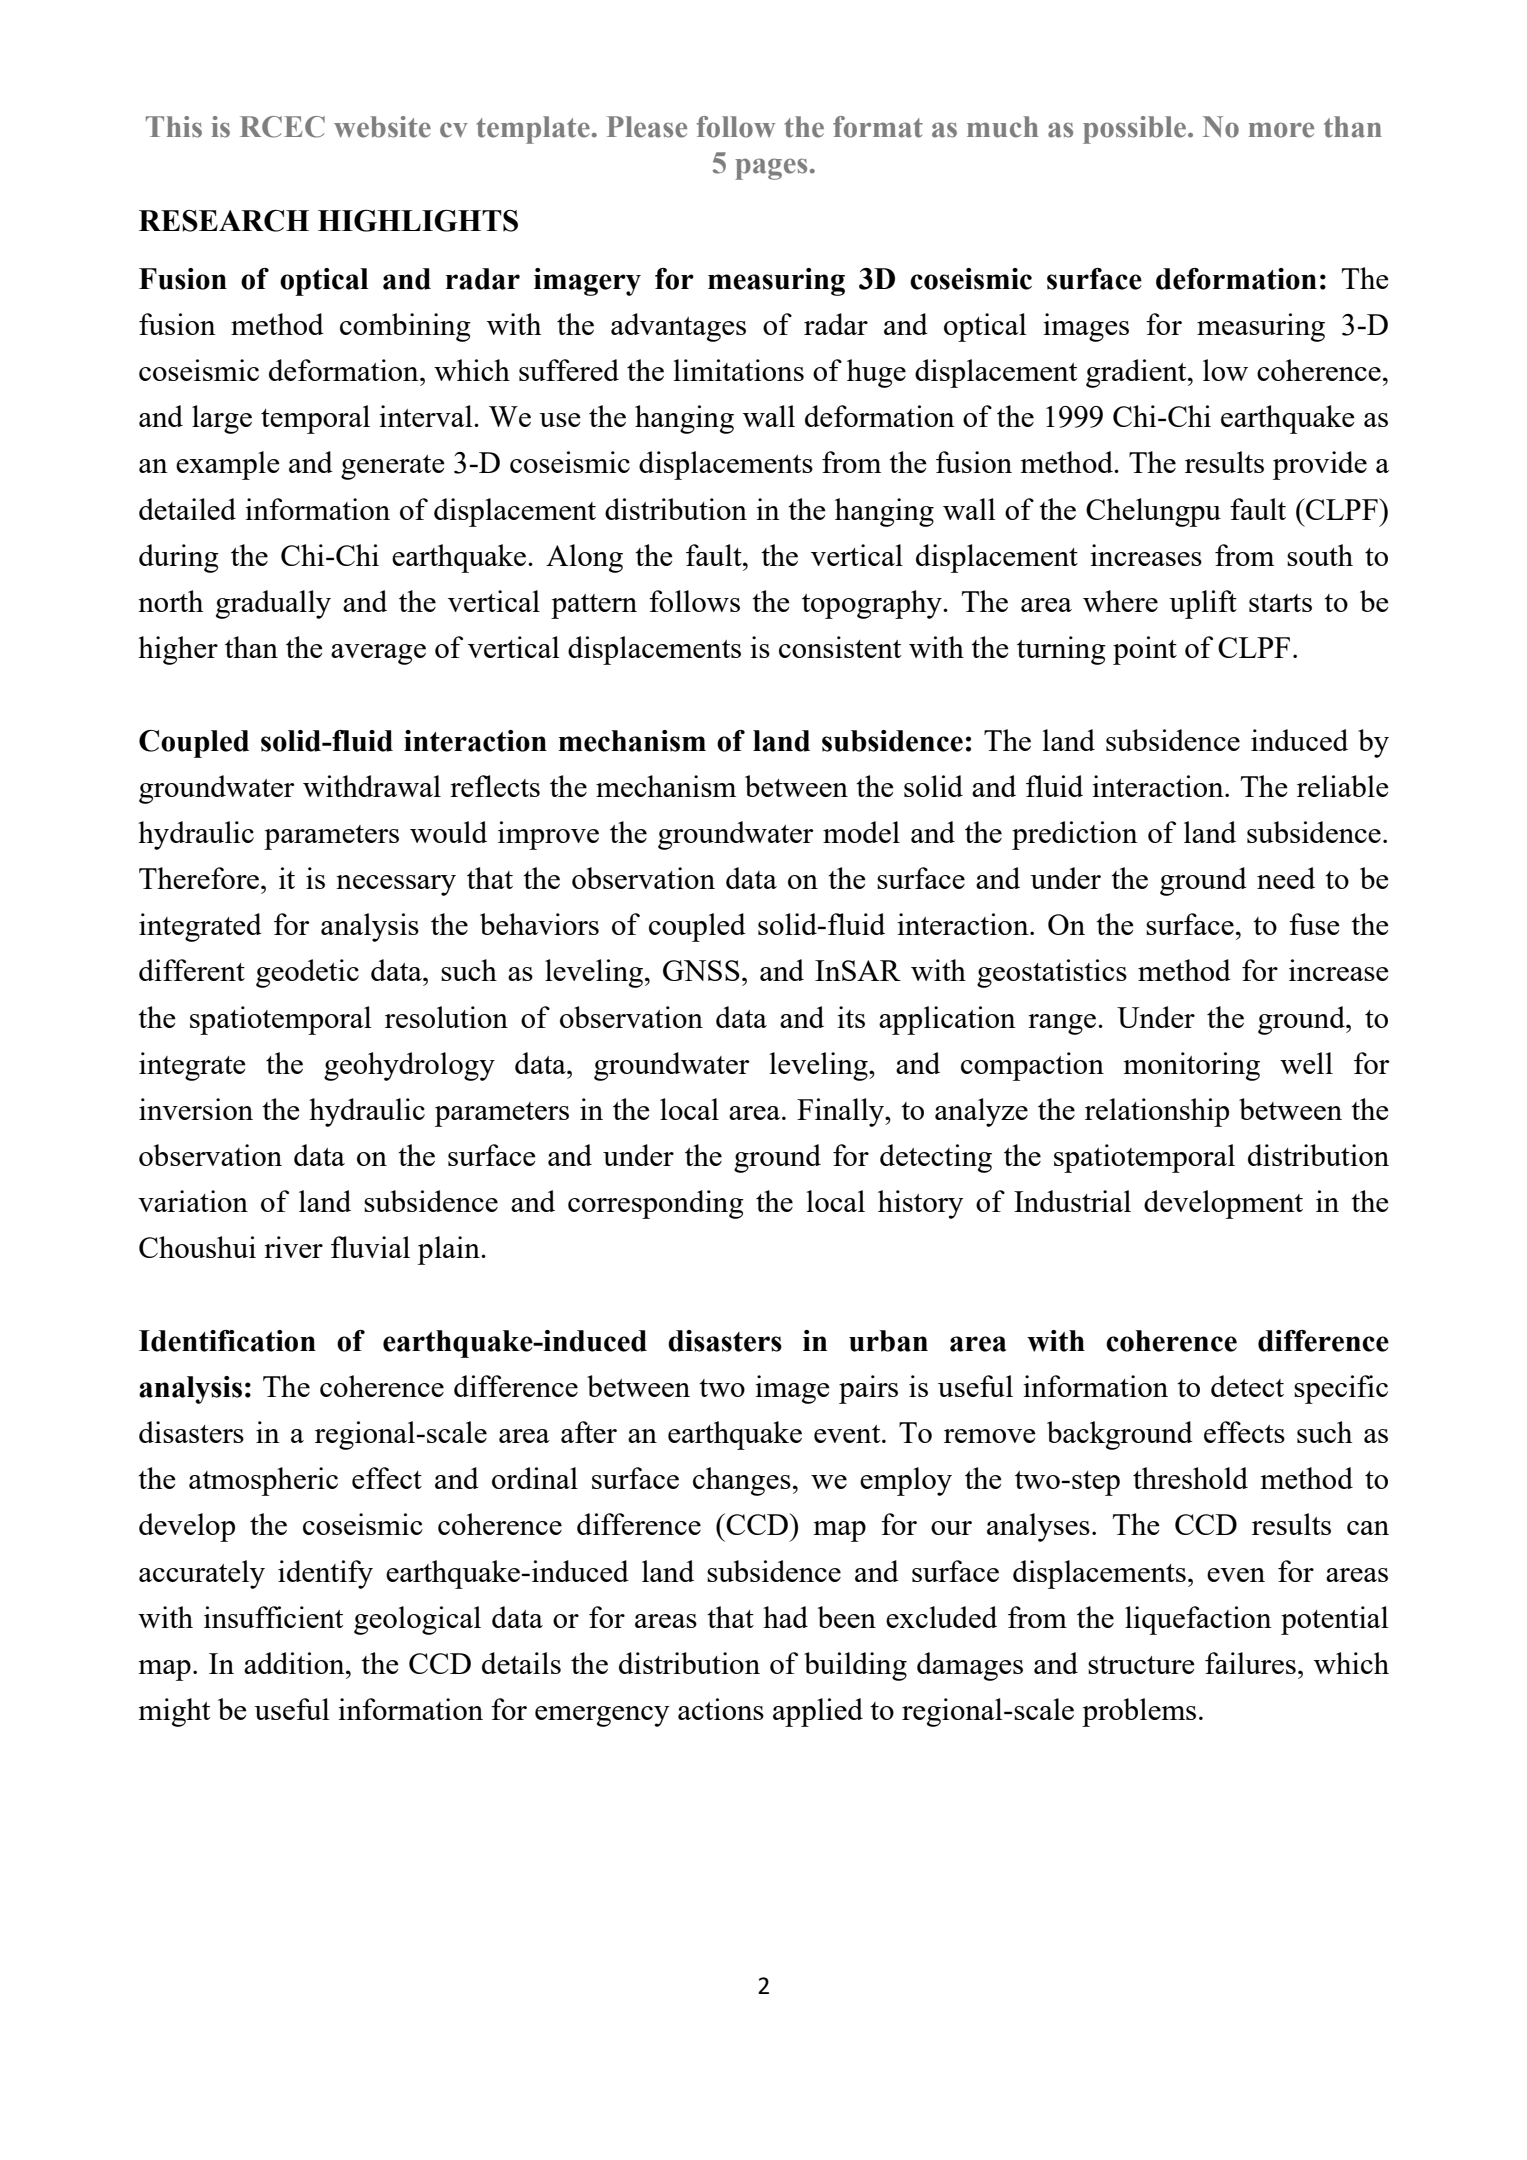  I want to click on addition, so click(295, 1663).
